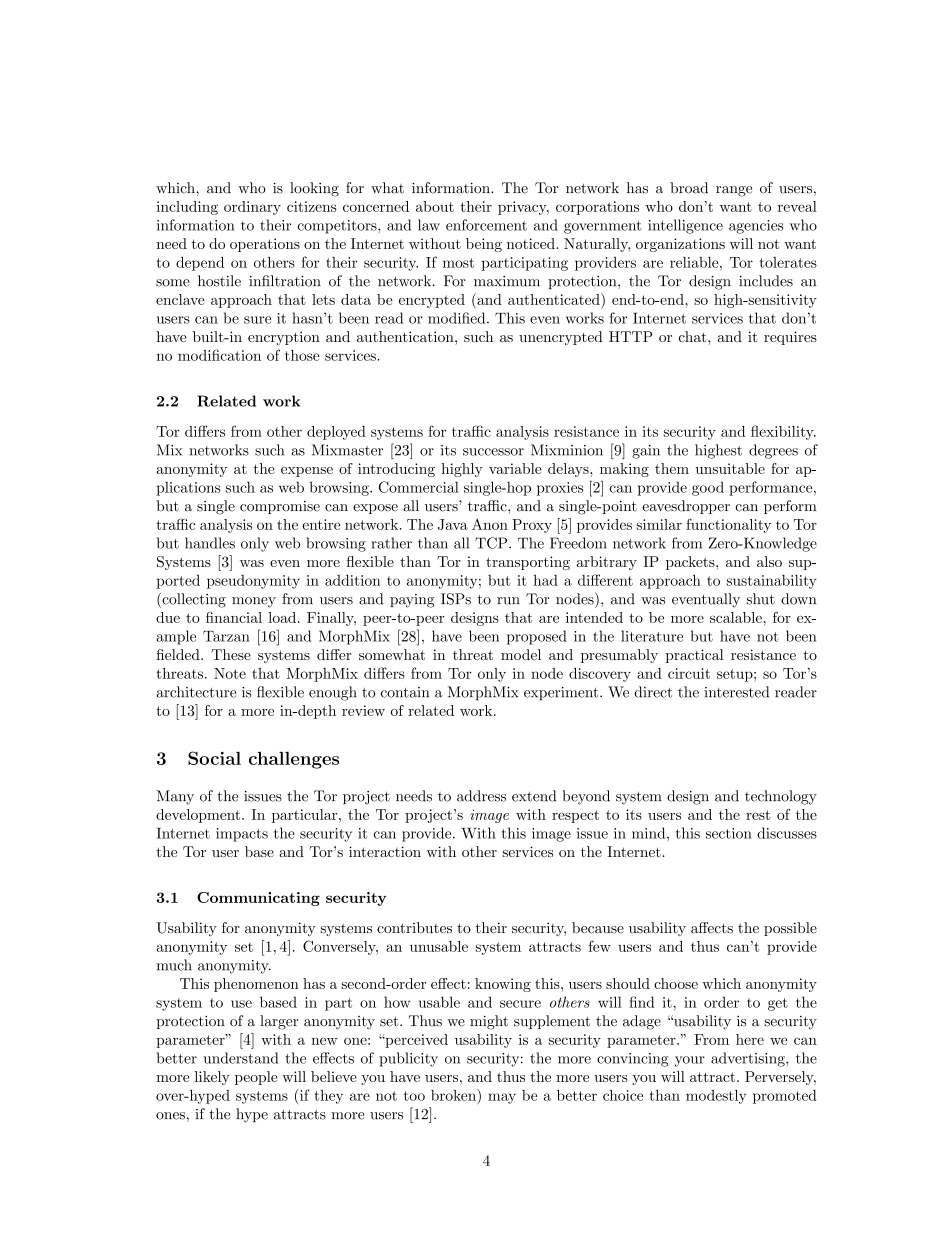 The width and height of the document is (952, 1233). What do you see at coordinates (730, 468) in the document?
I see `unsuitable` at bounding box center [730, 468].
